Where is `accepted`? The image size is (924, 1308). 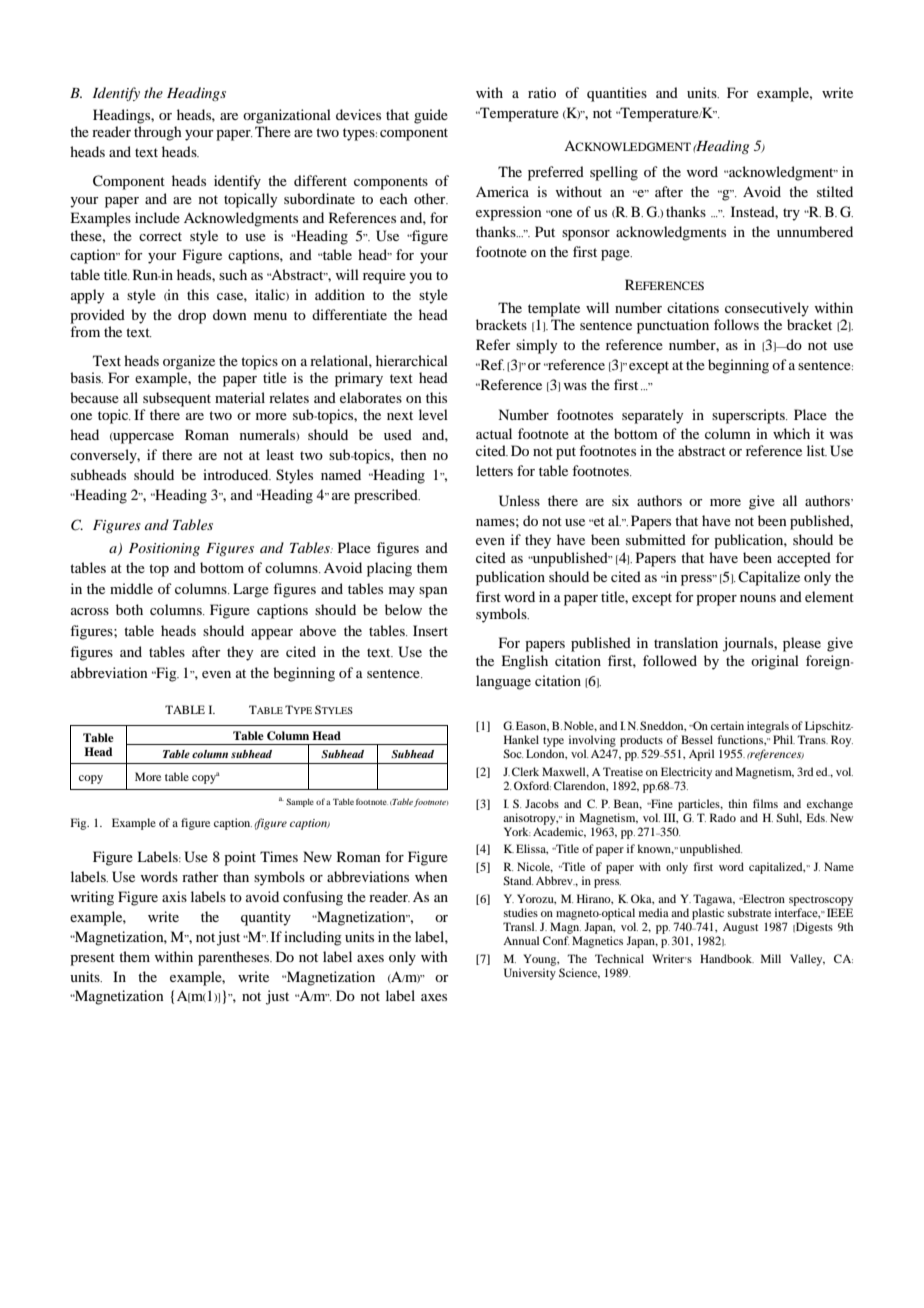 accepted is located at coordinates (804, 559).
